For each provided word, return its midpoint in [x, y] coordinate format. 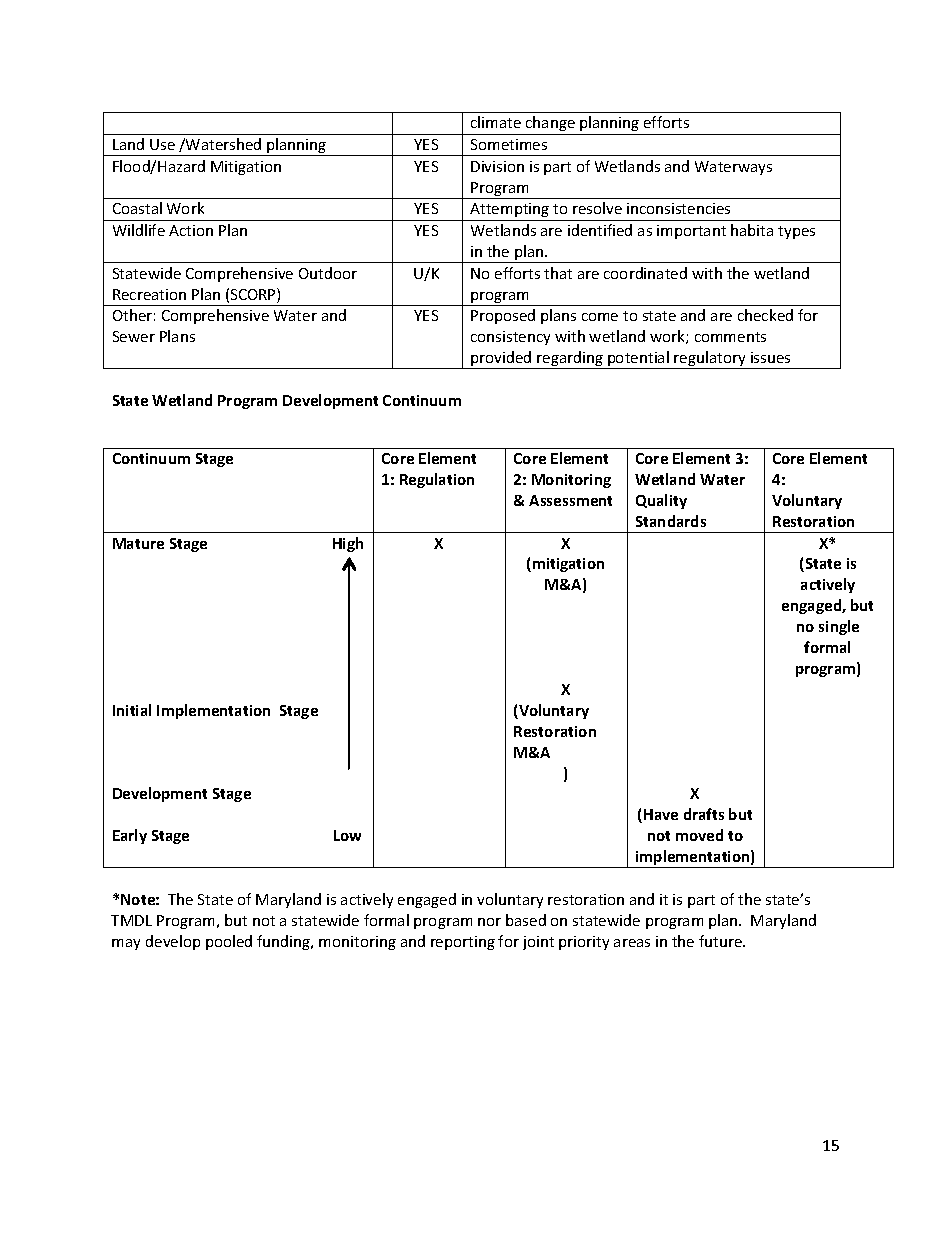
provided [501, 360]
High [348, 544]
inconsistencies [678, 208]
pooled [229, 942]
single [839, 627]
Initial [132, 710]
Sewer [134, 336]
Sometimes [509, 144]
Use [162, 144]
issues [770, 357]
